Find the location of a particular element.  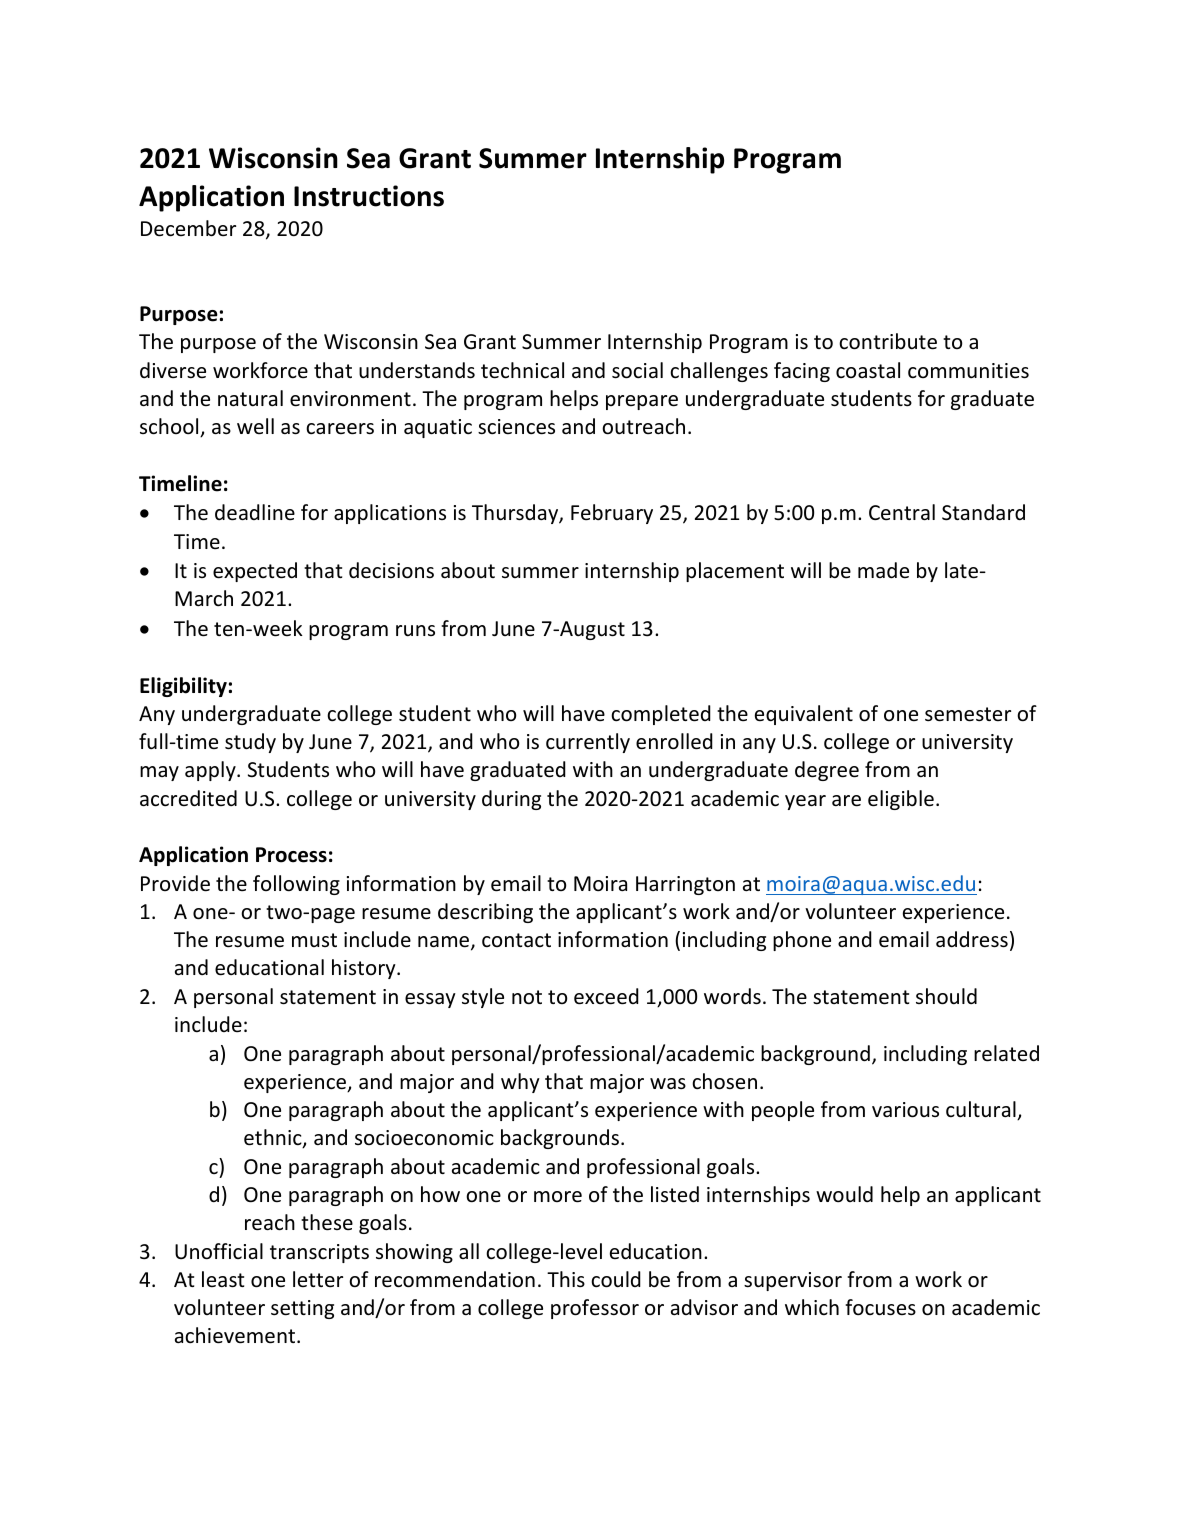

eligible is located at coordinates (901, 800).
